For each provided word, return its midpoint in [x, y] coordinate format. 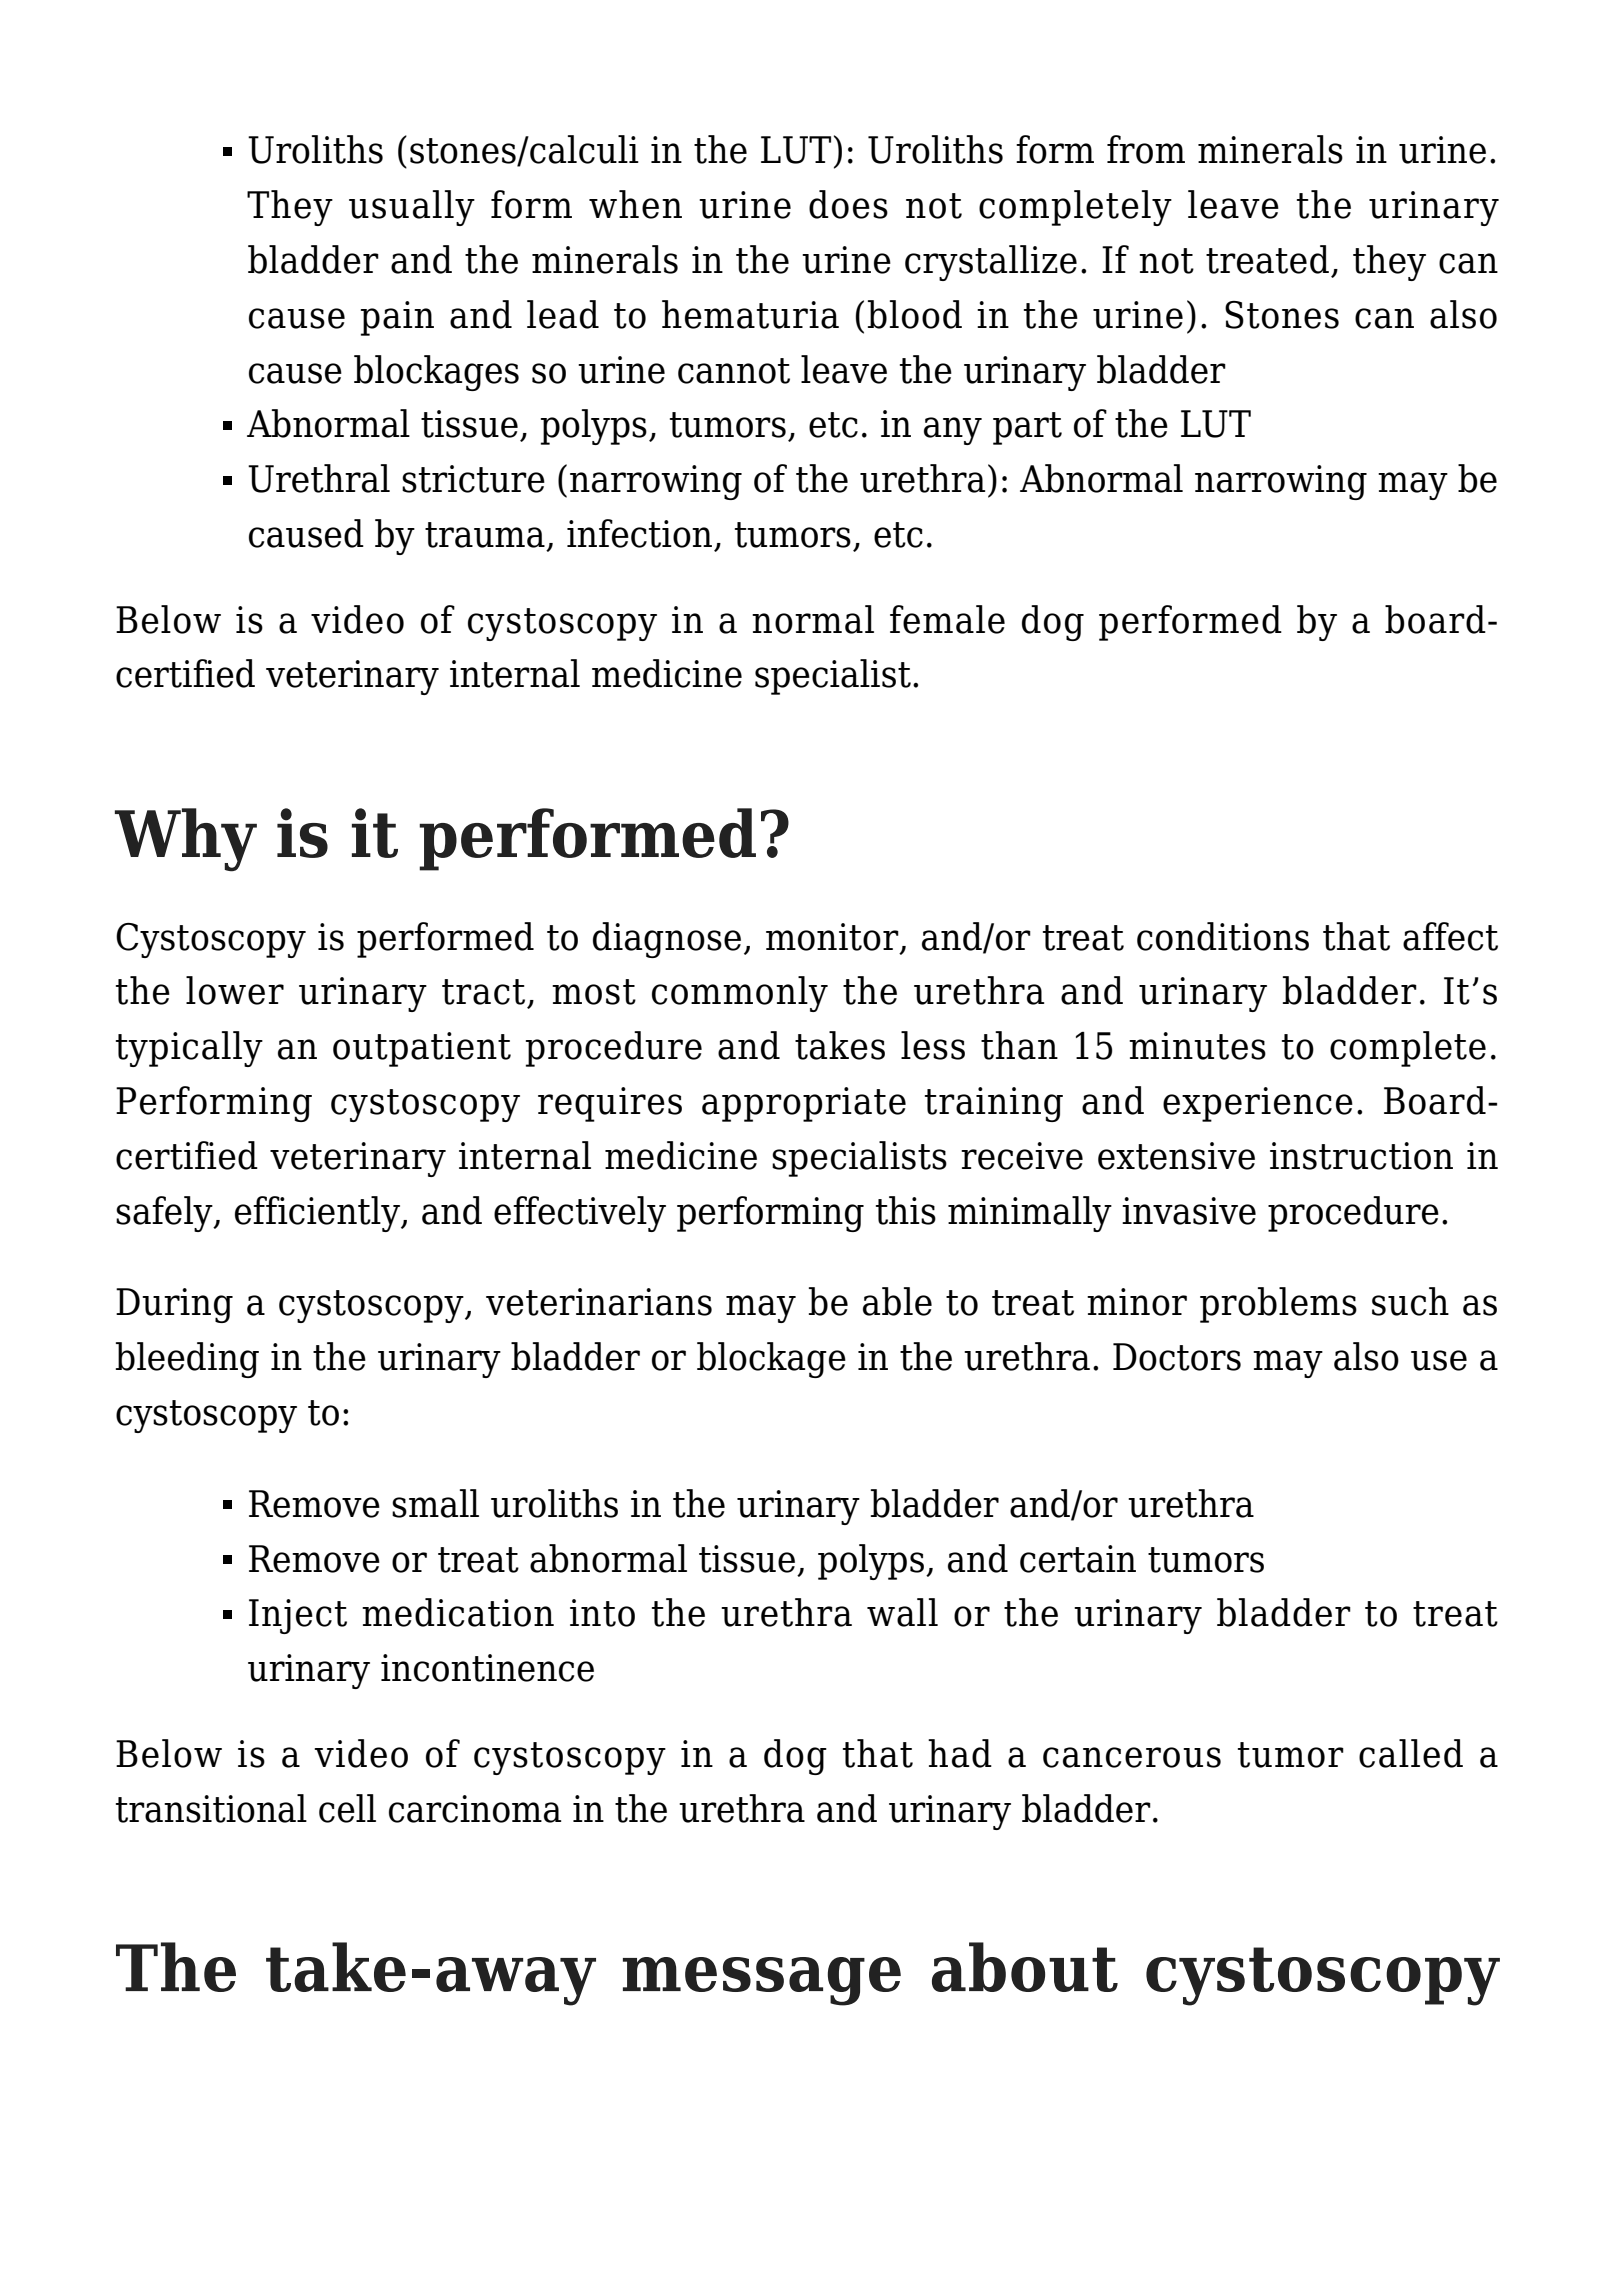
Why [186, 840]
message [762, 1981]
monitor [832, 937]
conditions [1223, 936]
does [848, 204]
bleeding [187, 1360]
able [897, 1301]
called [1411, 1753]
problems [1278, 1305]
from [1146, 149]
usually [412, 208]
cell [347, 1808]
